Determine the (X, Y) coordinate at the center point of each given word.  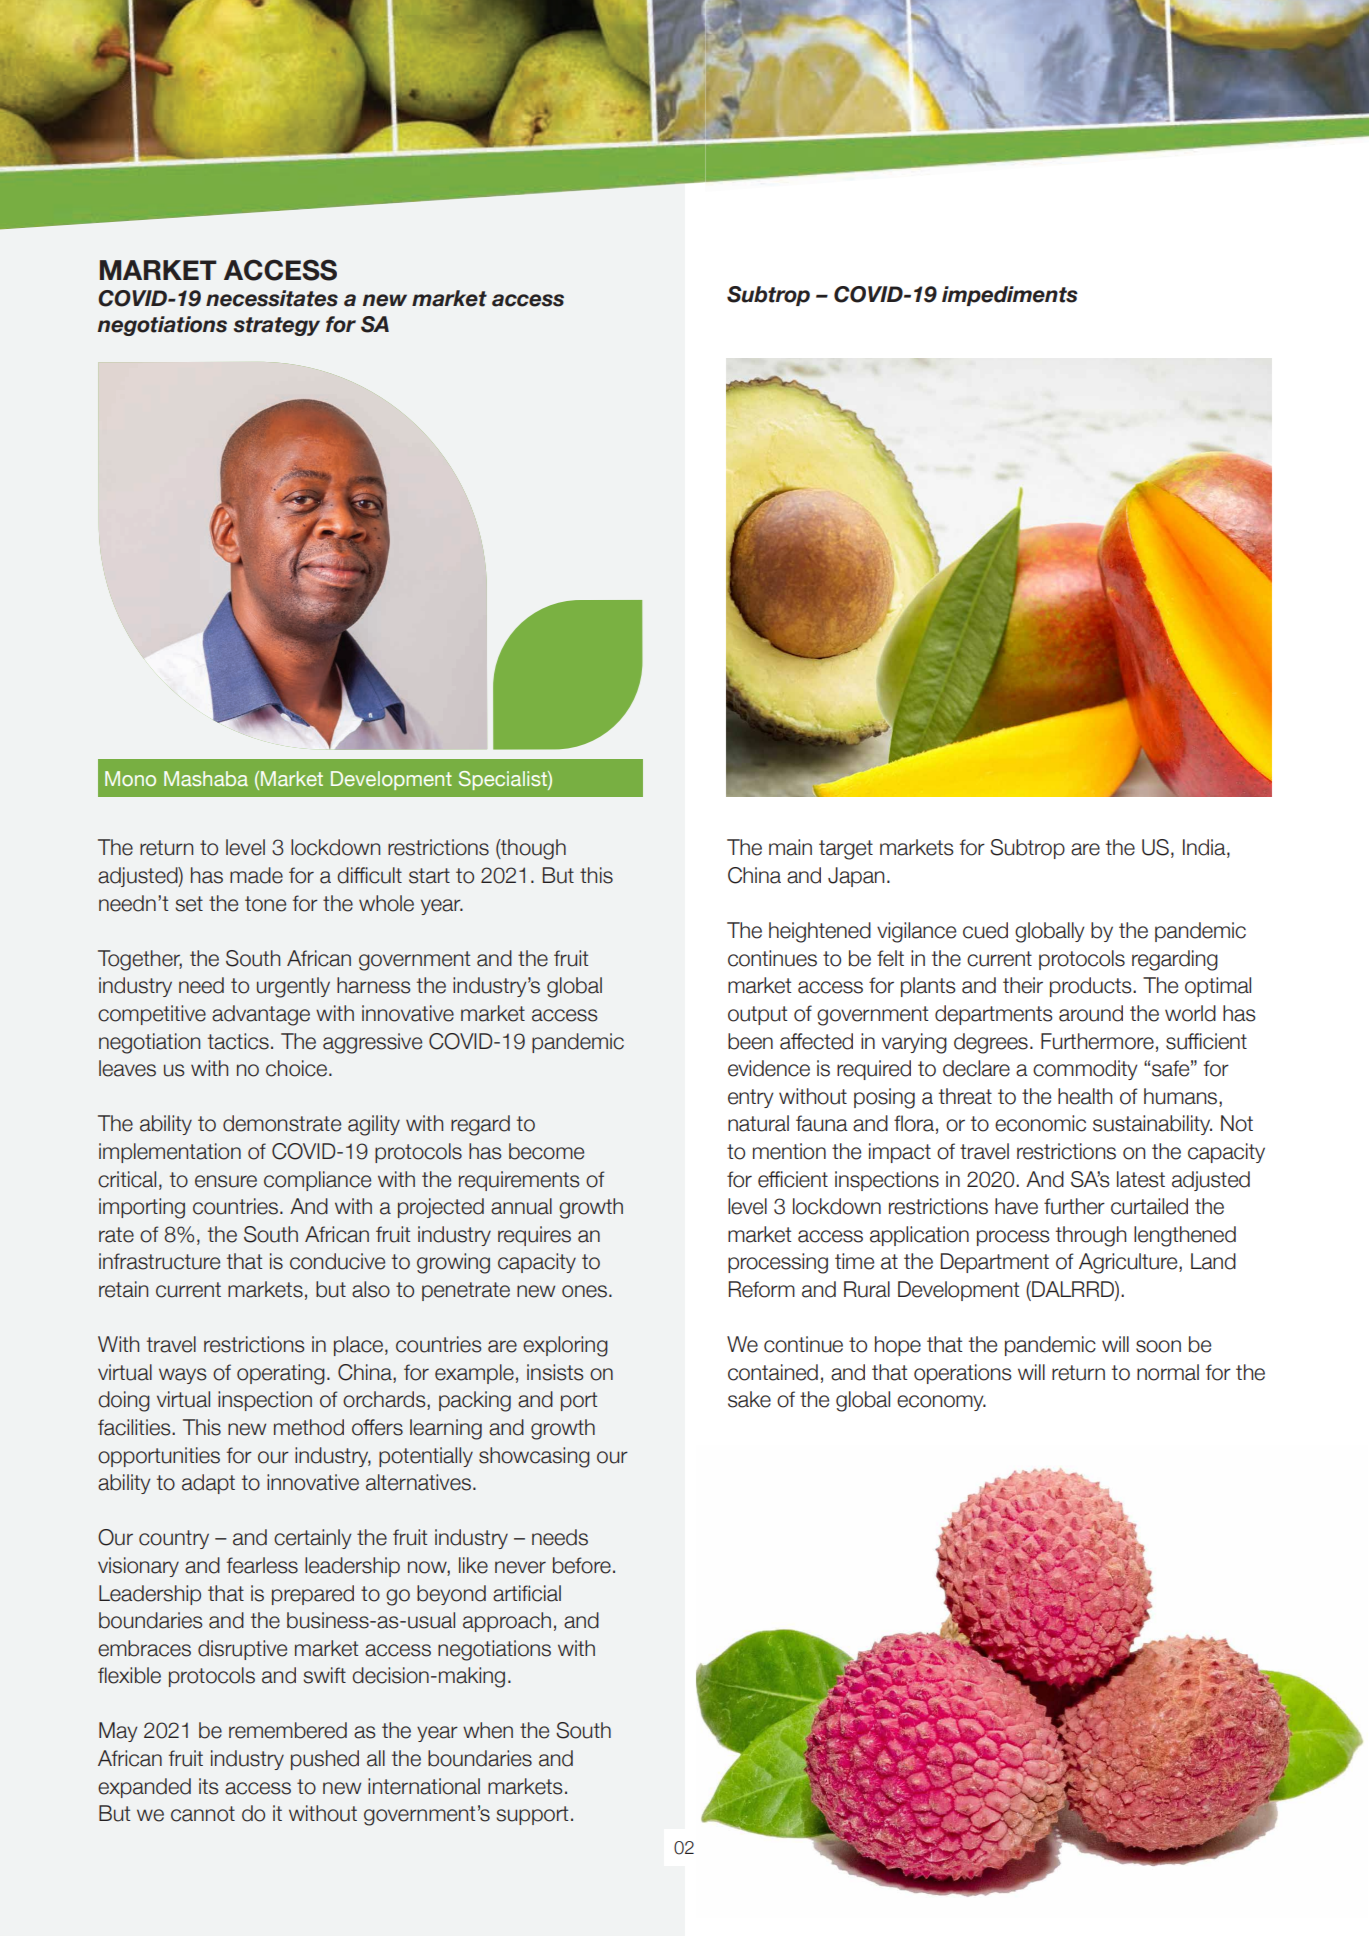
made (256, 875)
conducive (337, 1261)
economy (941, 1403)
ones (584, 1291)
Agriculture (1129, 1263)
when (488, 1730)
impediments (1010, 296)
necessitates (272, 298)
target (846, 850)
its (208, 1786)
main (790, 847)
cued (985, 930)
